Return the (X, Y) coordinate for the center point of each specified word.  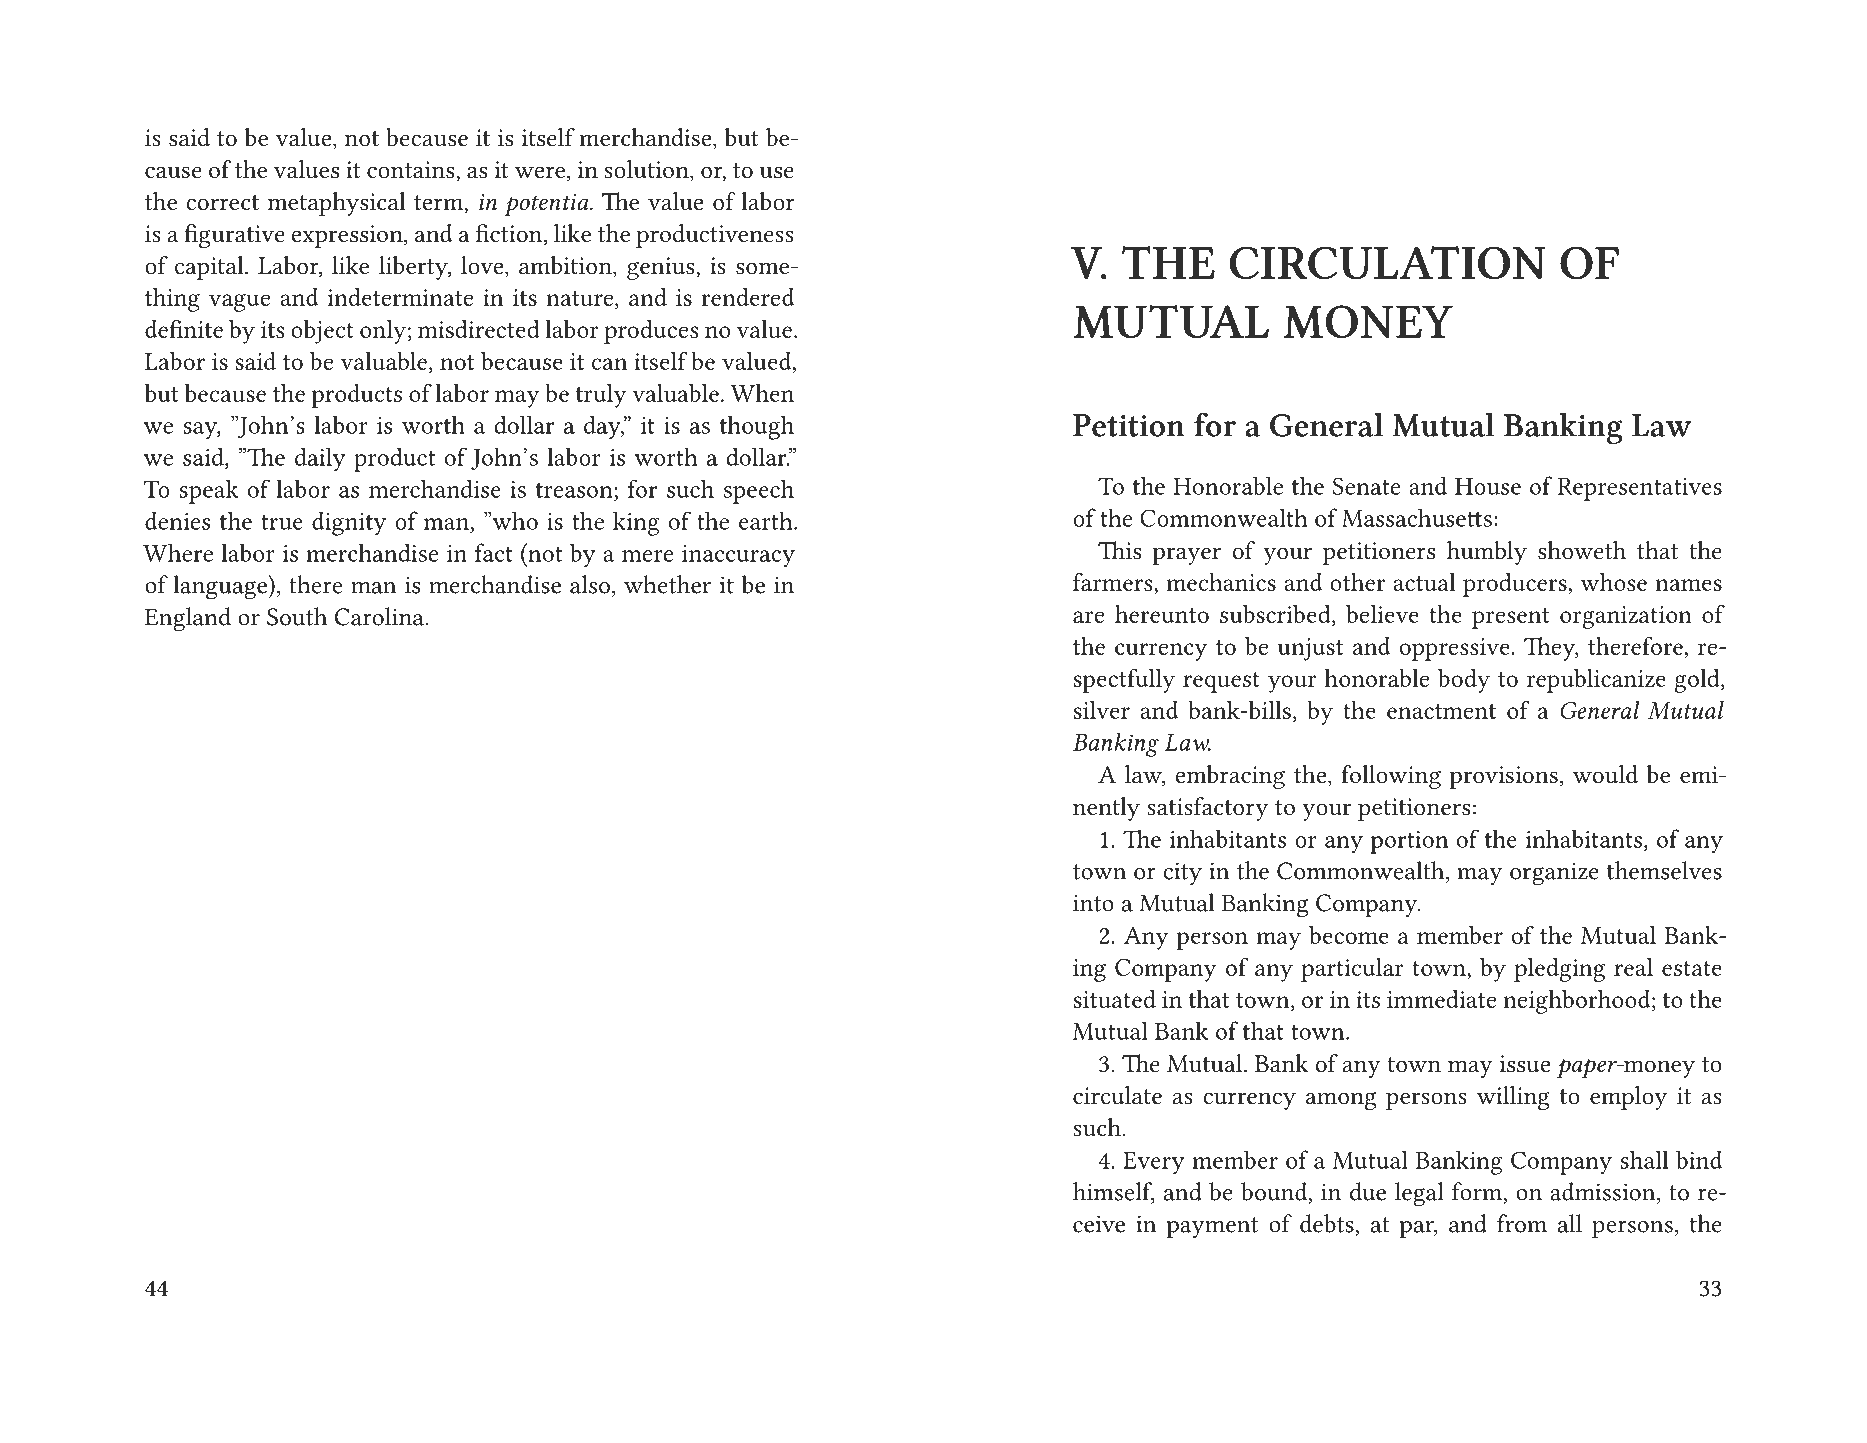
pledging (1559, 970)
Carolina (380, 616)
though (757, 427)
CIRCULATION (1387, 263)
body (1464, 681)
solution (648, 170)
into (1093, 903)
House (1488, 486)
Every (1154, 1163)
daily (320, 459)
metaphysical (337, 204)
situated (1115, 999)
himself (1114, 1192)
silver (1102, 710)
